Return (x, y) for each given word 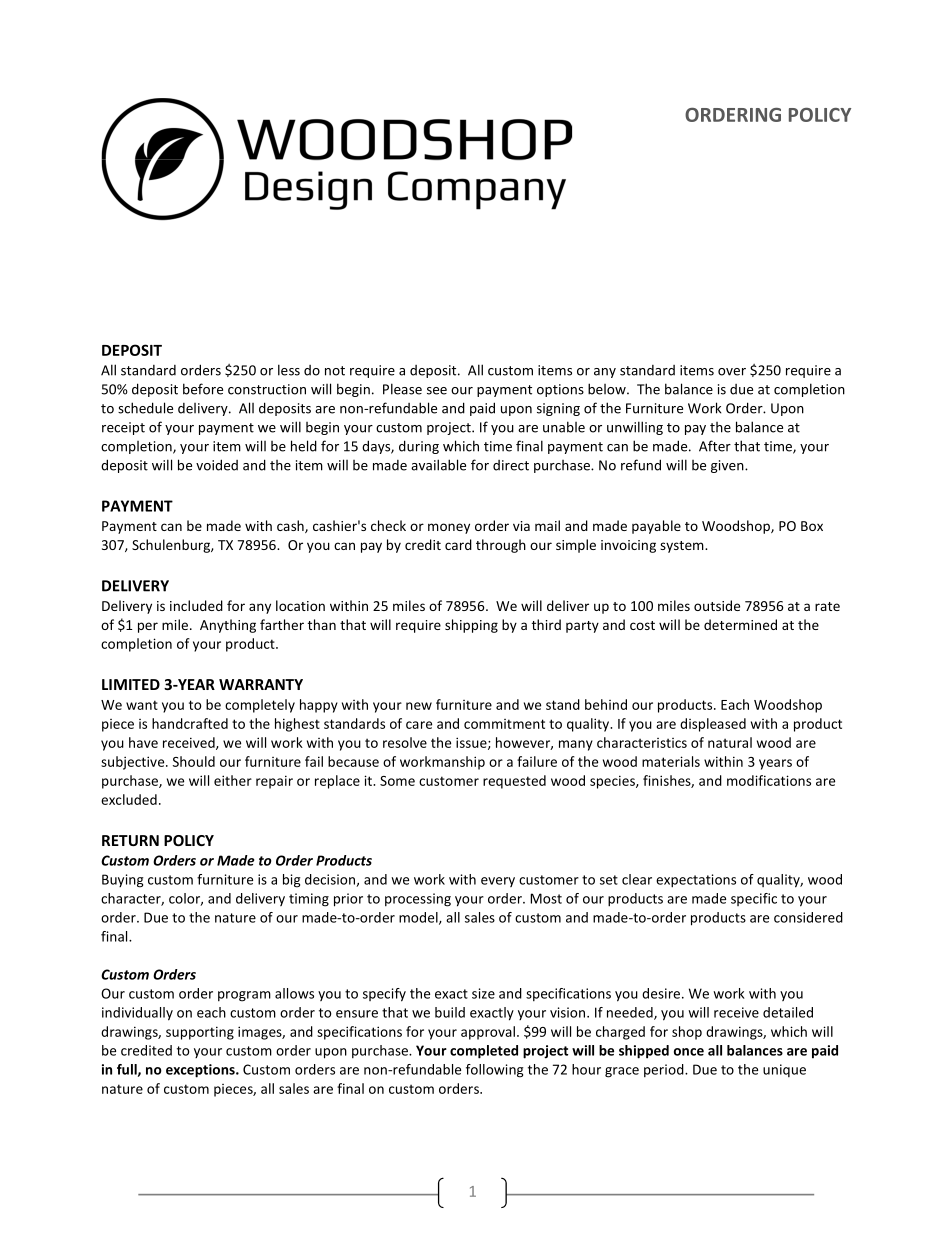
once (689, 1052)
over (732, 372)
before (203, 389)
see (437, 391)
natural (730, 742)
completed (484, 1052)
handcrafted (190, 723)
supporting (200, 1033)
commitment (504, 724)
